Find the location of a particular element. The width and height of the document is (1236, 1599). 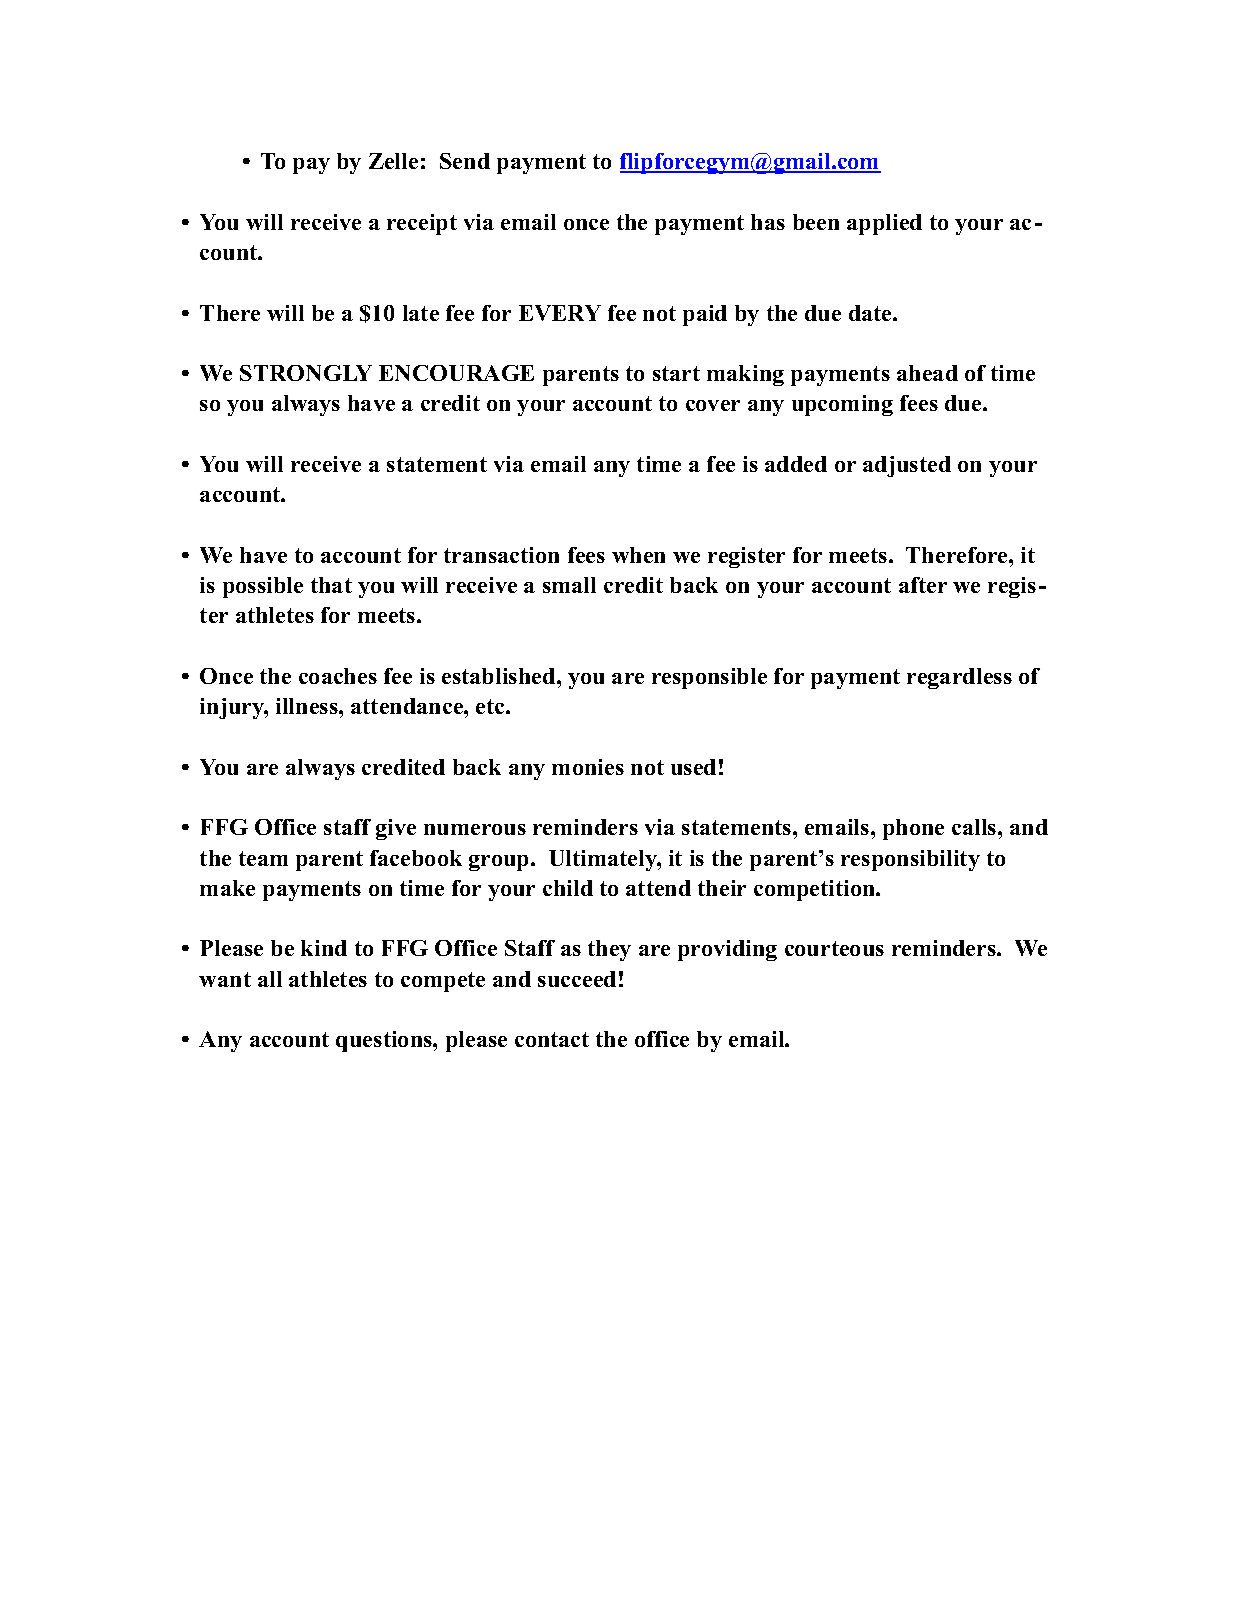

small is located at coordinates (569, 585).
